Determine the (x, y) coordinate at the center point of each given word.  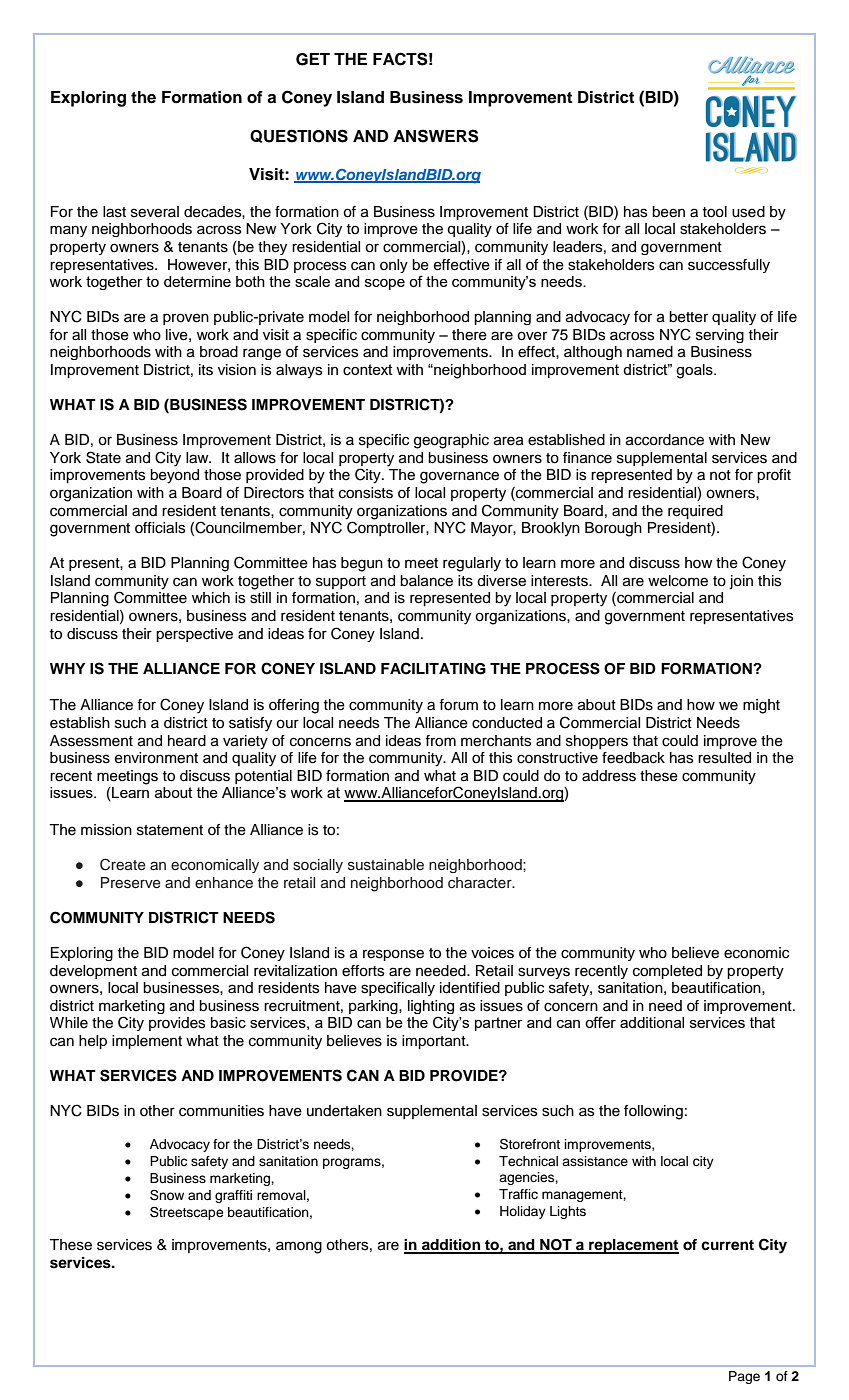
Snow (167, 1195)
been (668, 212)
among (299, 1247)
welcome (678, 581)
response (393, 955)
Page (744, 1377)
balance (426, 581)
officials (160, 528)
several (155, 212)
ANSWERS (436, 136)
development (93, 972)
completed (667, 972)
